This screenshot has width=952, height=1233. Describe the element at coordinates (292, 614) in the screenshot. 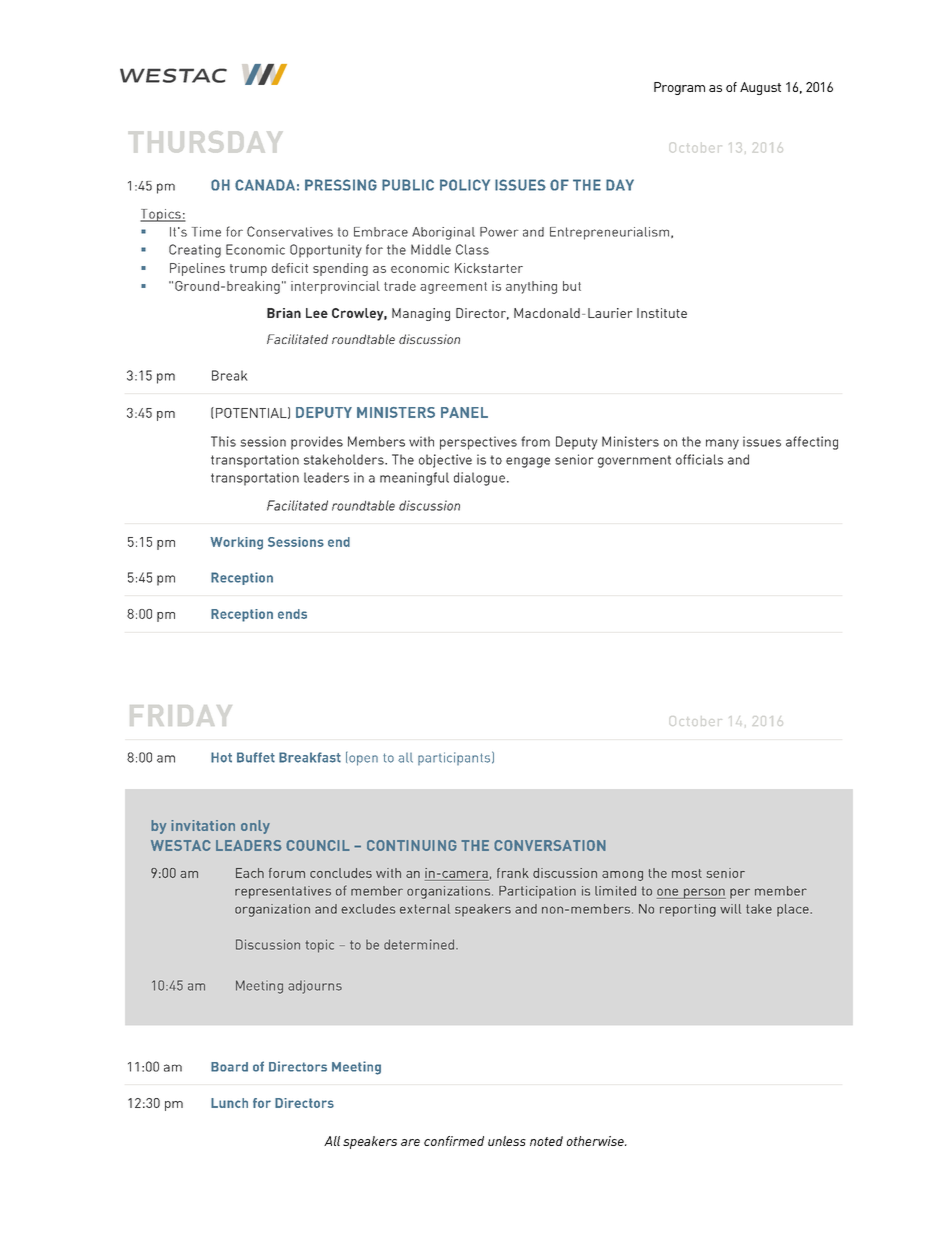

I see `ends` at that location.
